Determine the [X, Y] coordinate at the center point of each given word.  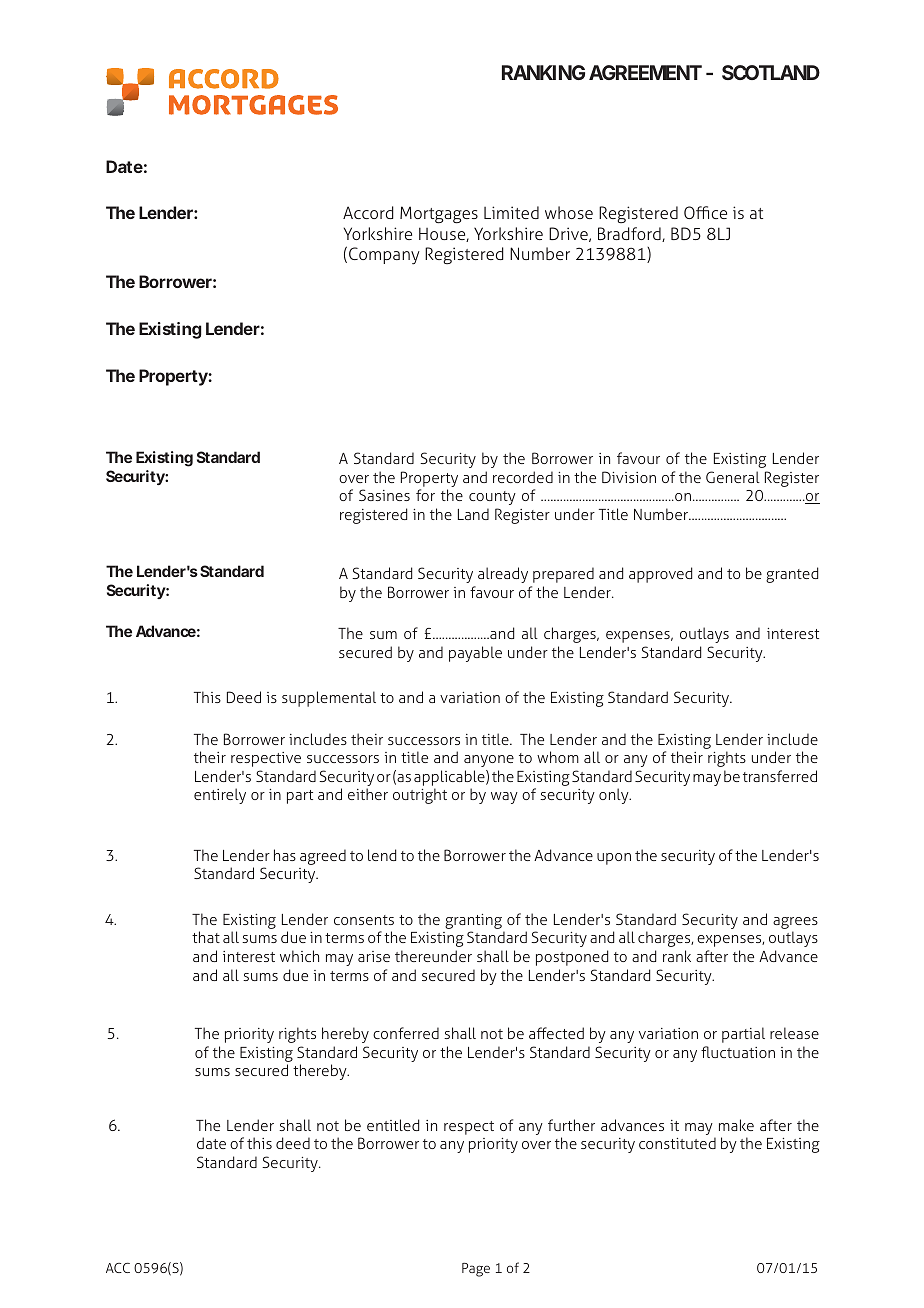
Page [476, 1270]
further [571, 1125]
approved [661, 575]
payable [475, 654]
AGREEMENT [645, 72]
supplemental [329, 699]
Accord [368, 212]
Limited [511, 212]
